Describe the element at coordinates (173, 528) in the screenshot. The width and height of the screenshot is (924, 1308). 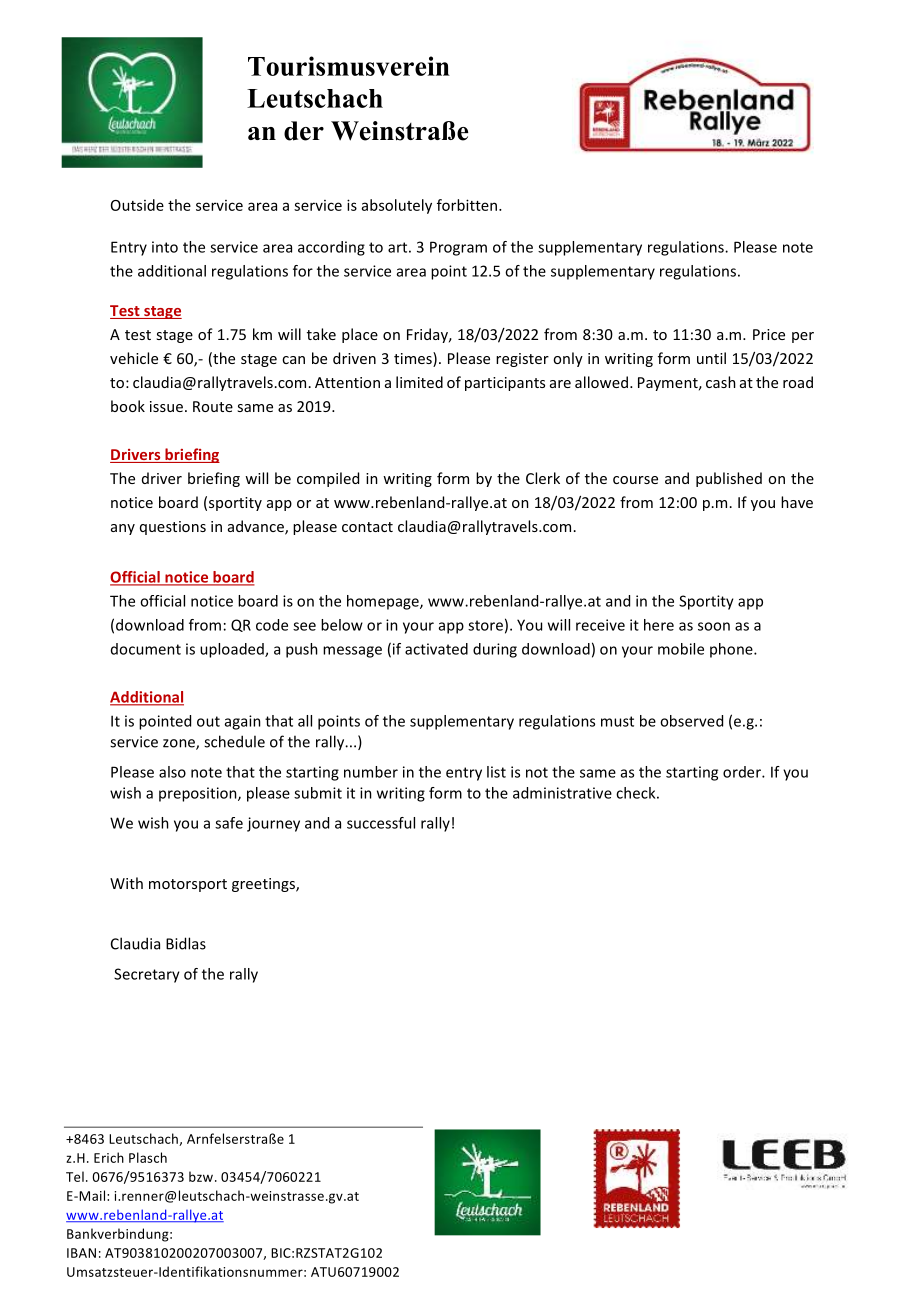
I see `questions` at that location.
